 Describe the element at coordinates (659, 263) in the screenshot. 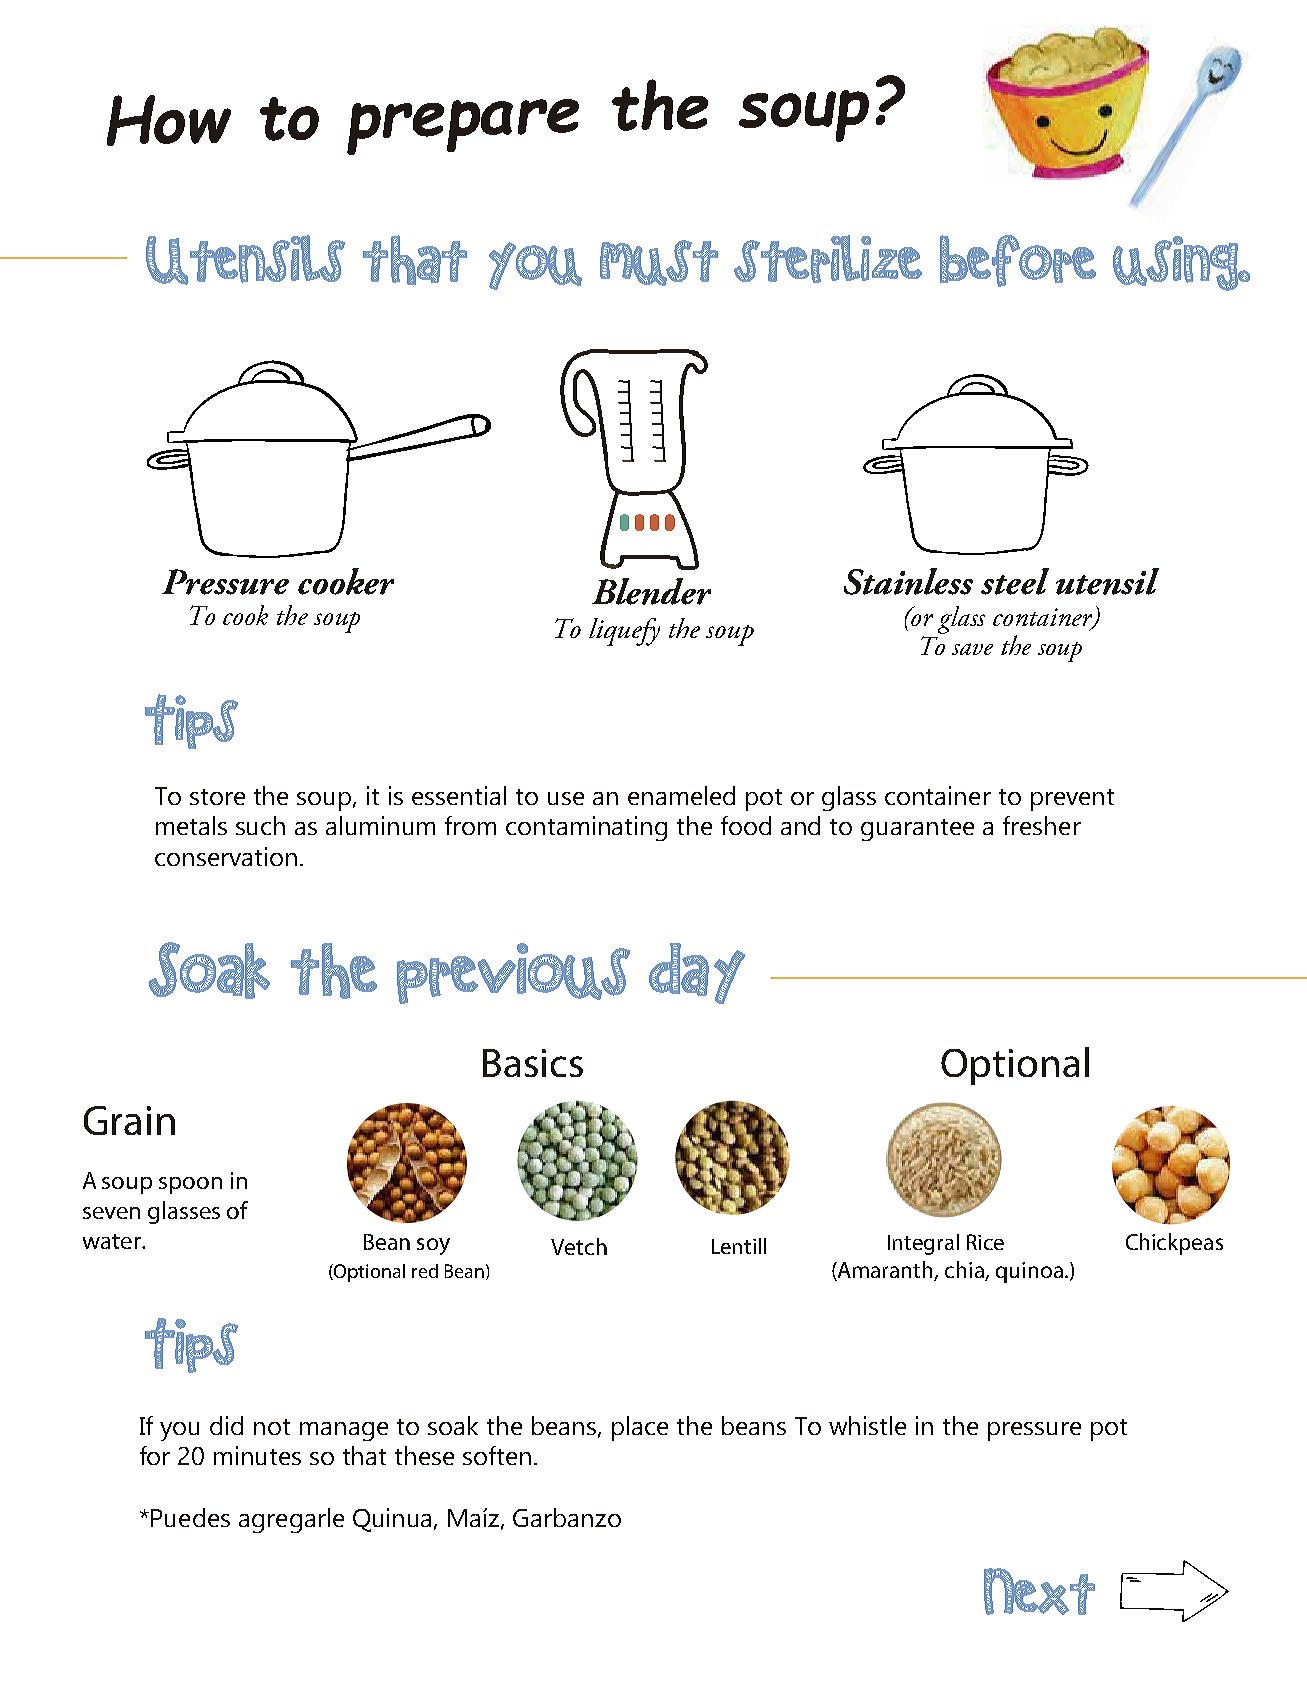

I see `must` at that location.
